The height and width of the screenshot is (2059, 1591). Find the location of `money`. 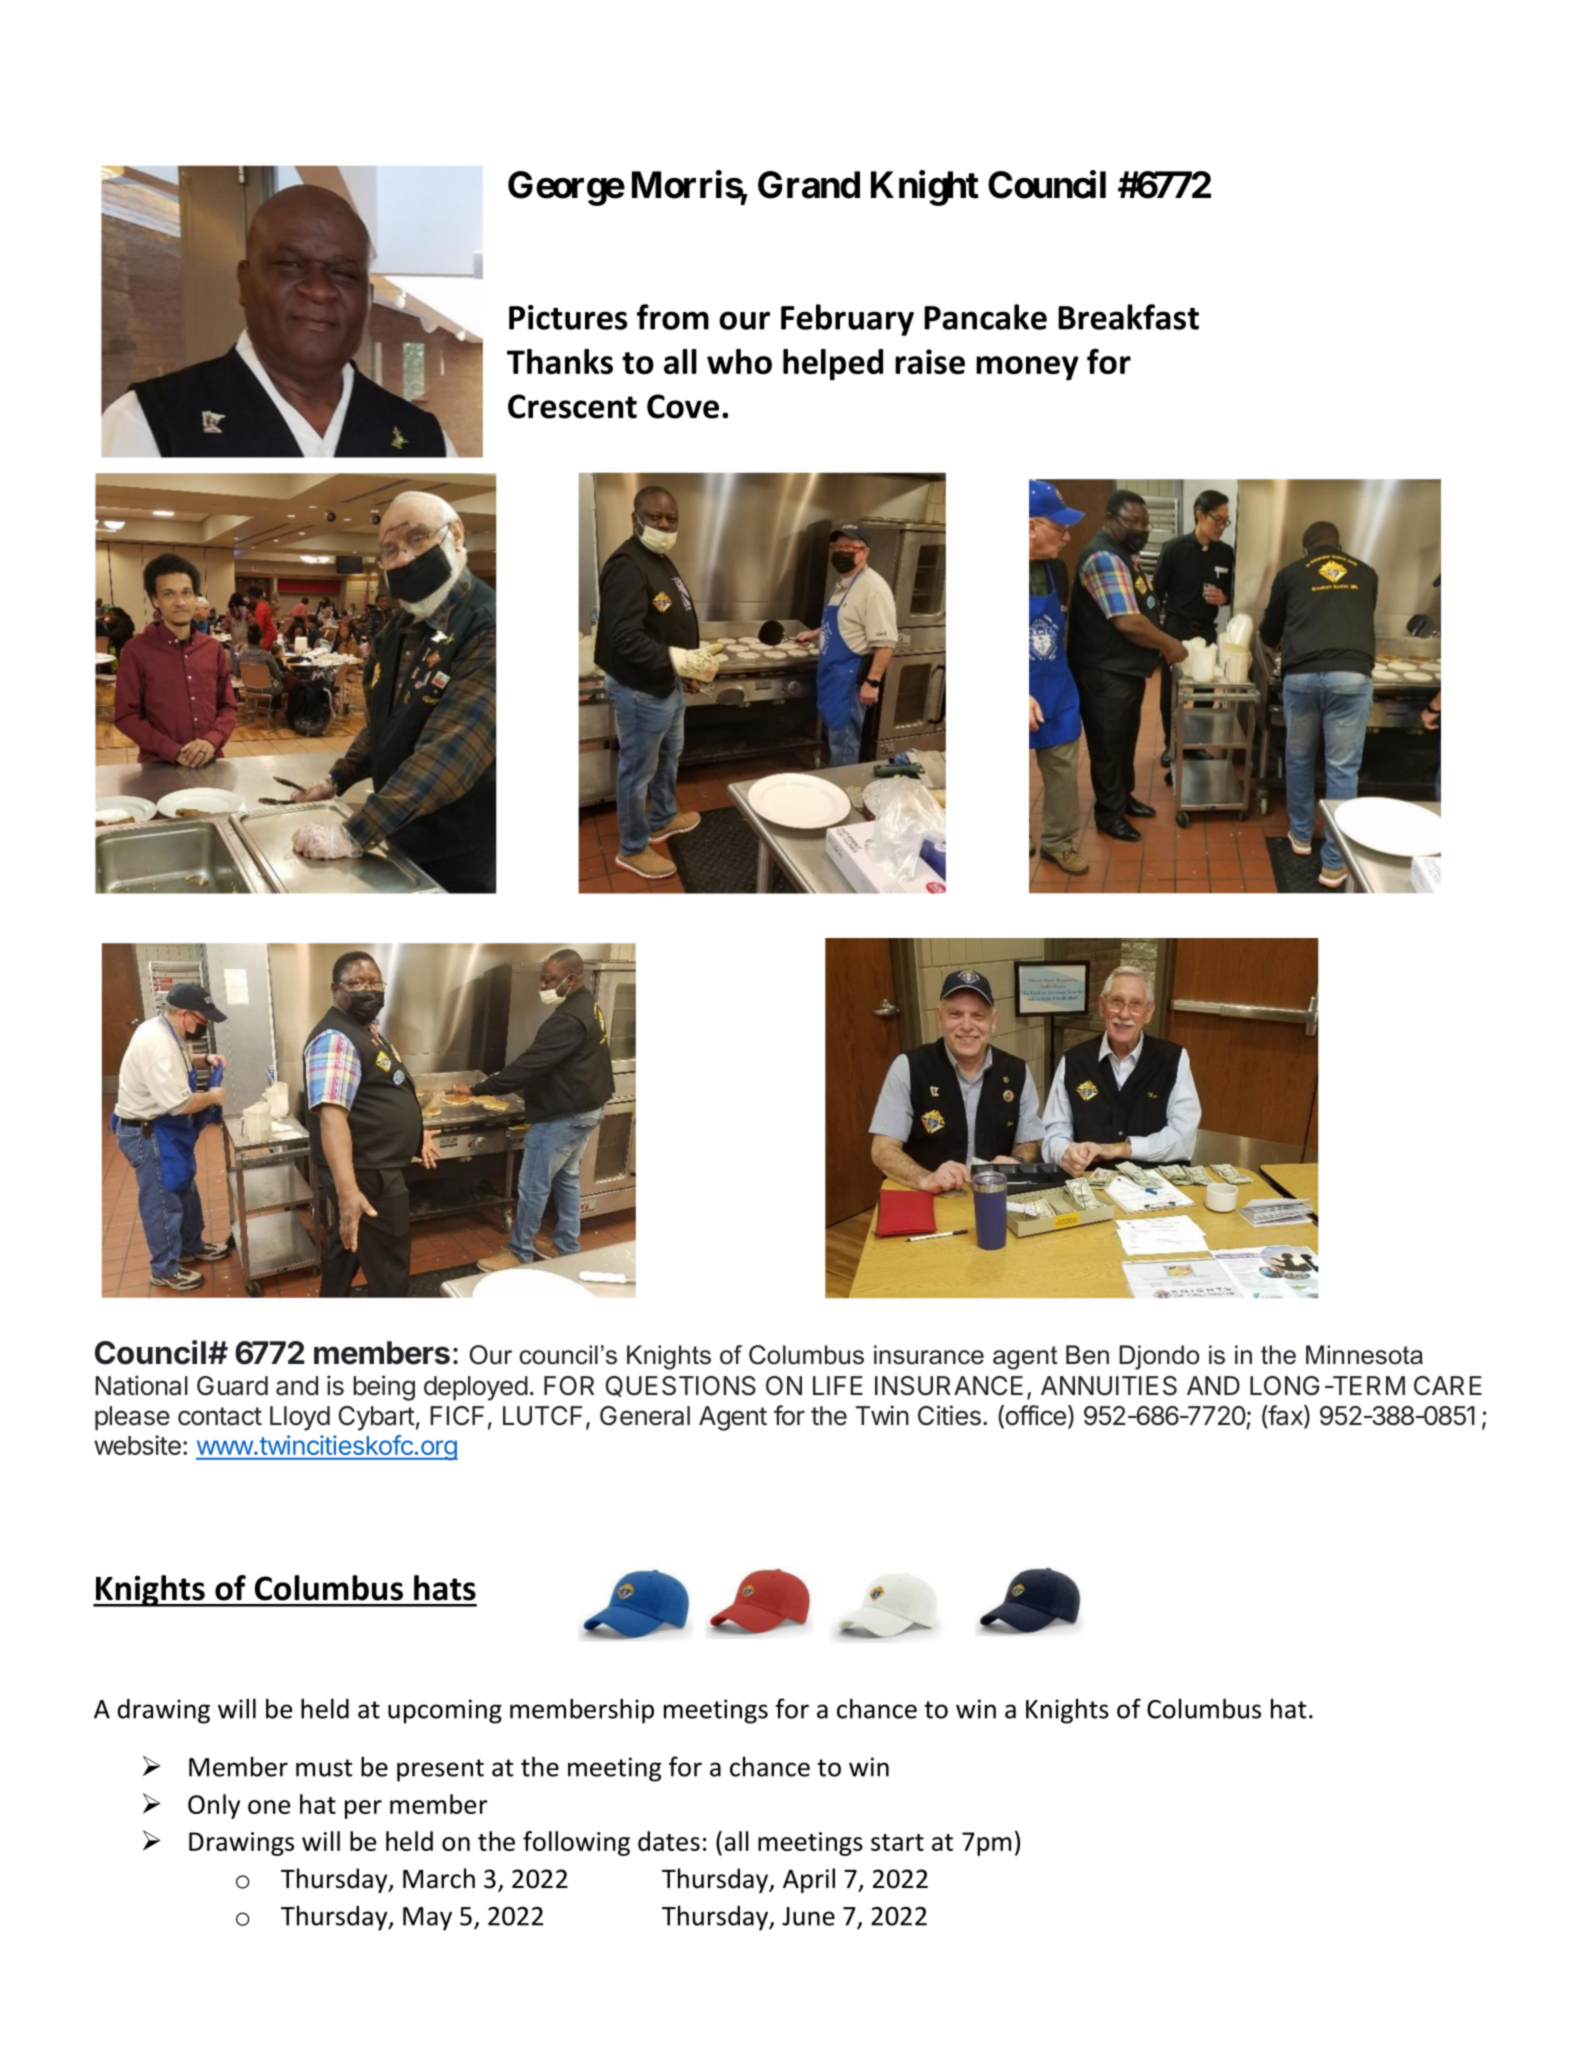

money is located at coordinates (1027, 368).
